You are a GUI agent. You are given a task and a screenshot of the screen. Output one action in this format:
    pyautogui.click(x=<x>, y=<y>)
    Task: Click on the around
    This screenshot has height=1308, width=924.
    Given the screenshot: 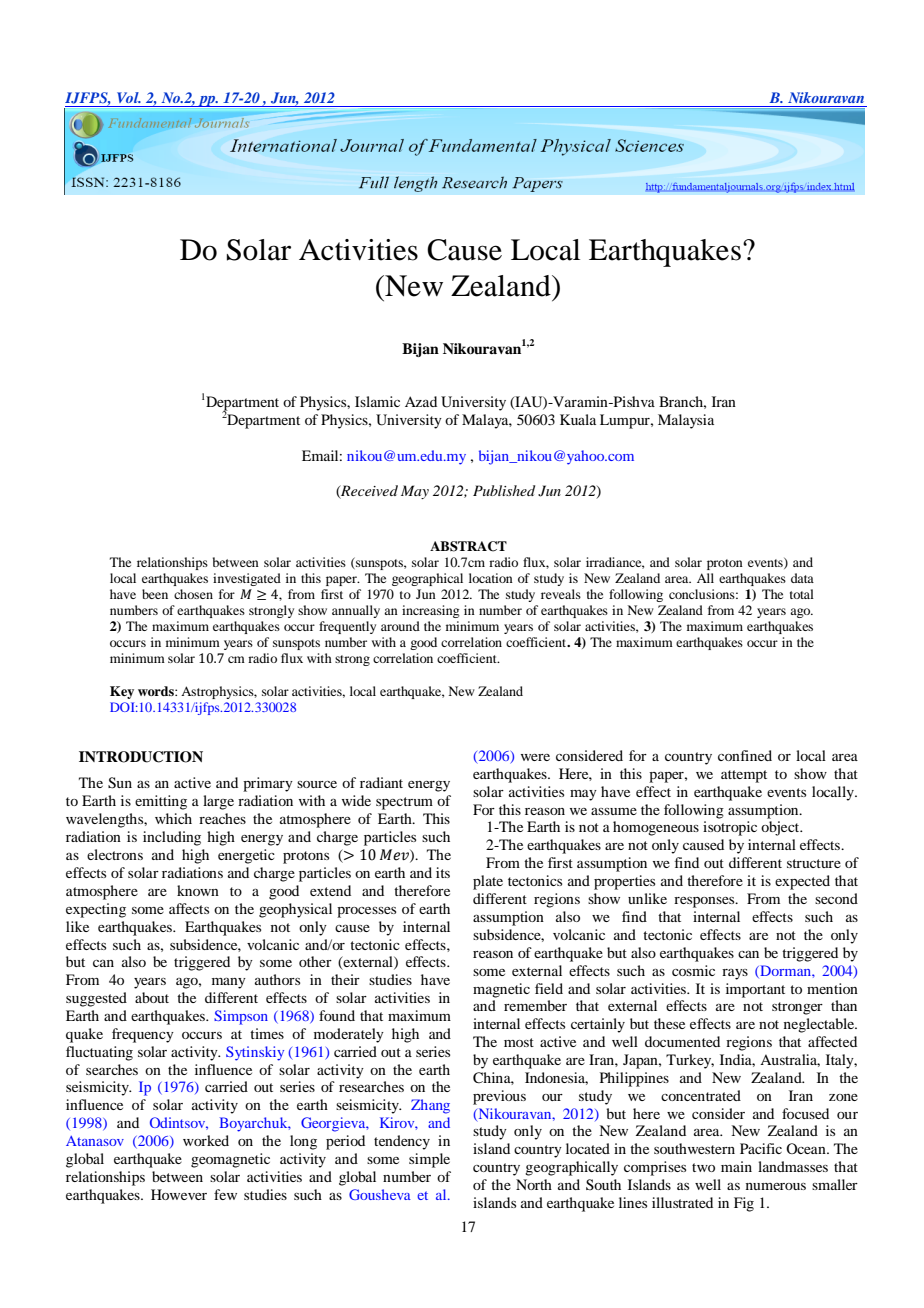 What is the action you would take?
    pyautogui.click(x=400, y=626)
